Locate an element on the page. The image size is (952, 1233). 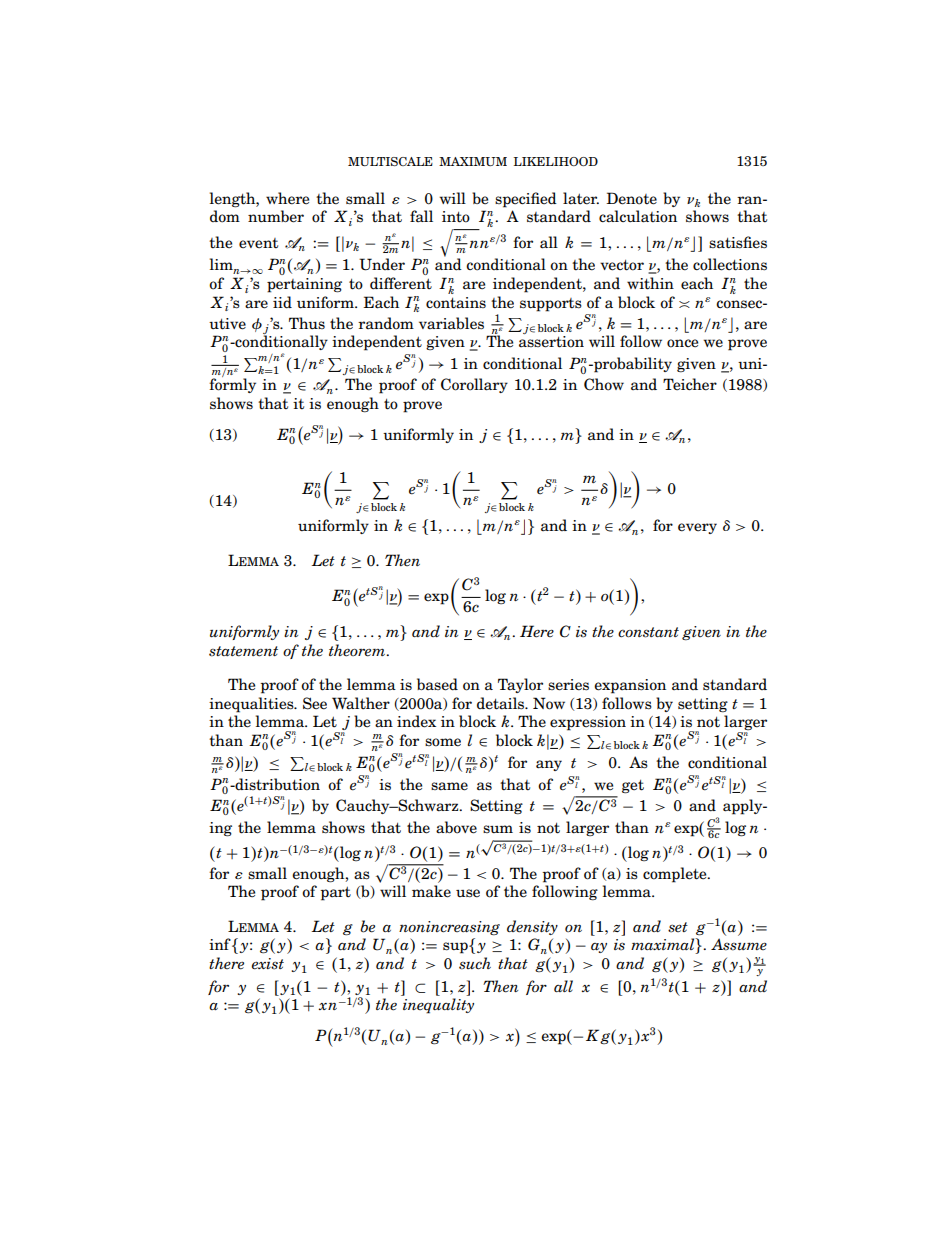
exist is located at coordinates (268, 964).
